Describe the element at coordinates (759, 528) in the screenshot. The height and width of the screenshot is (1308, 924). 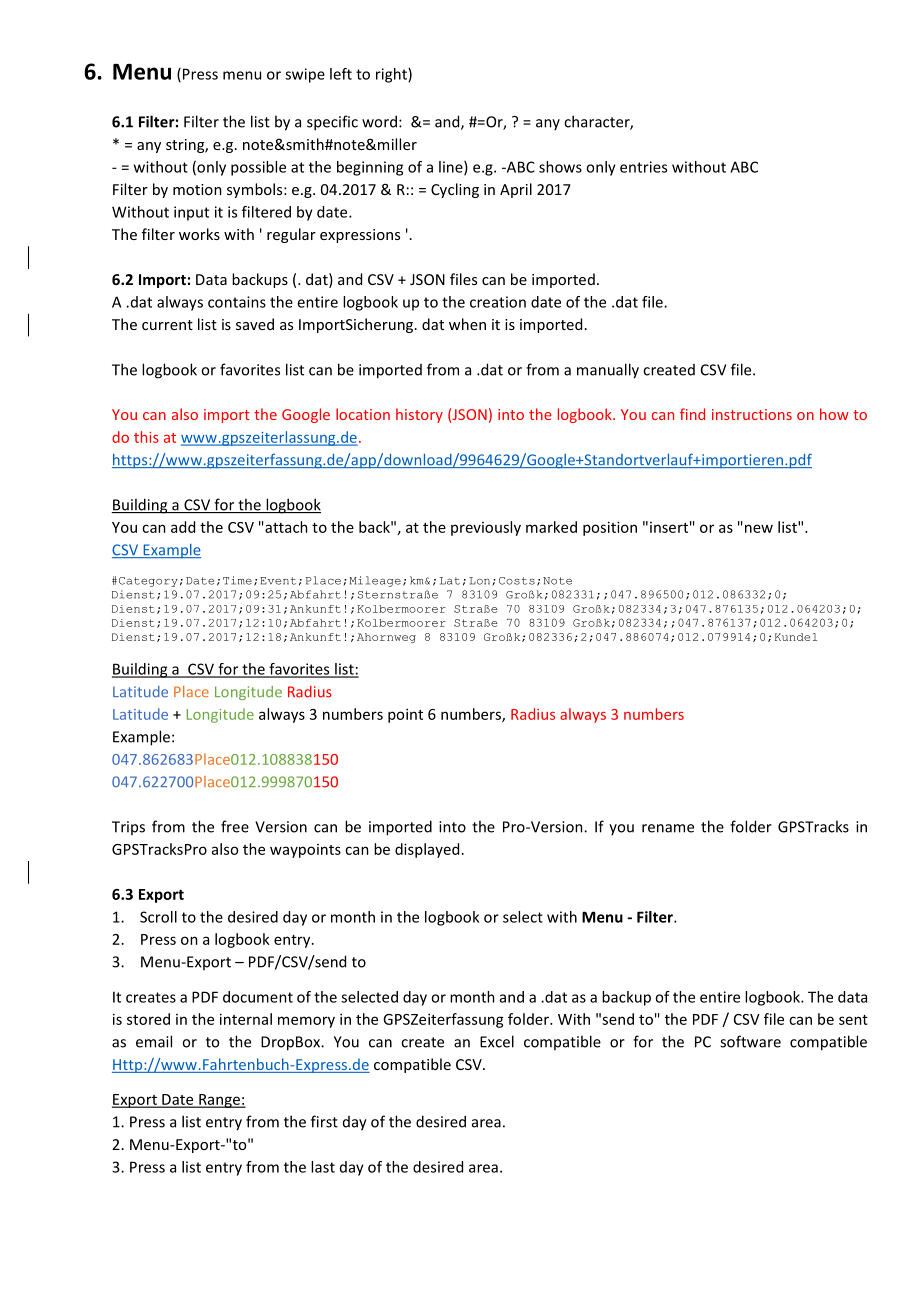
I see `new` at that location.
